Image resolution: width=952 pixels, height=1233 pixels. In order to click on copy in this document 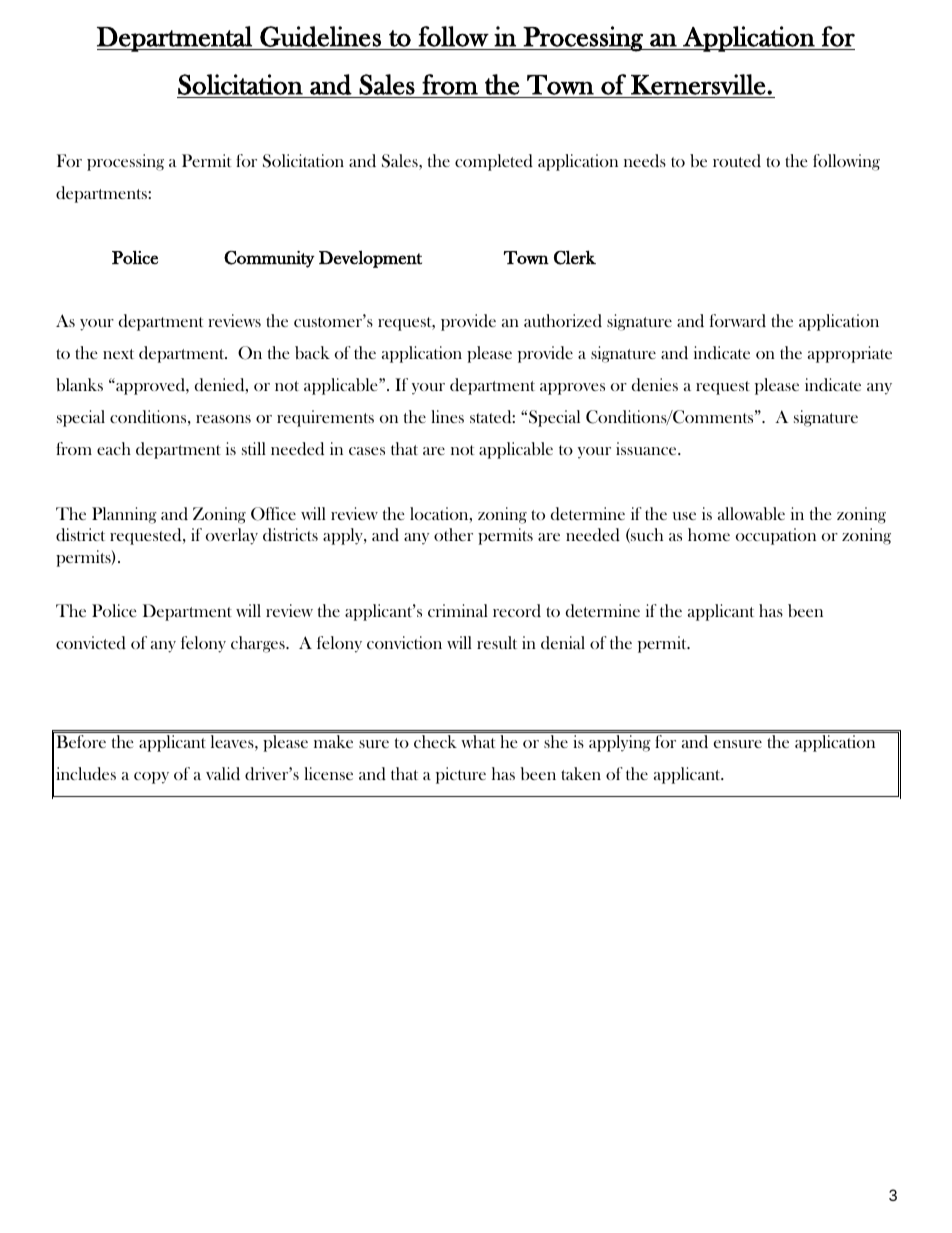, I will do `click(151, 778)`.
